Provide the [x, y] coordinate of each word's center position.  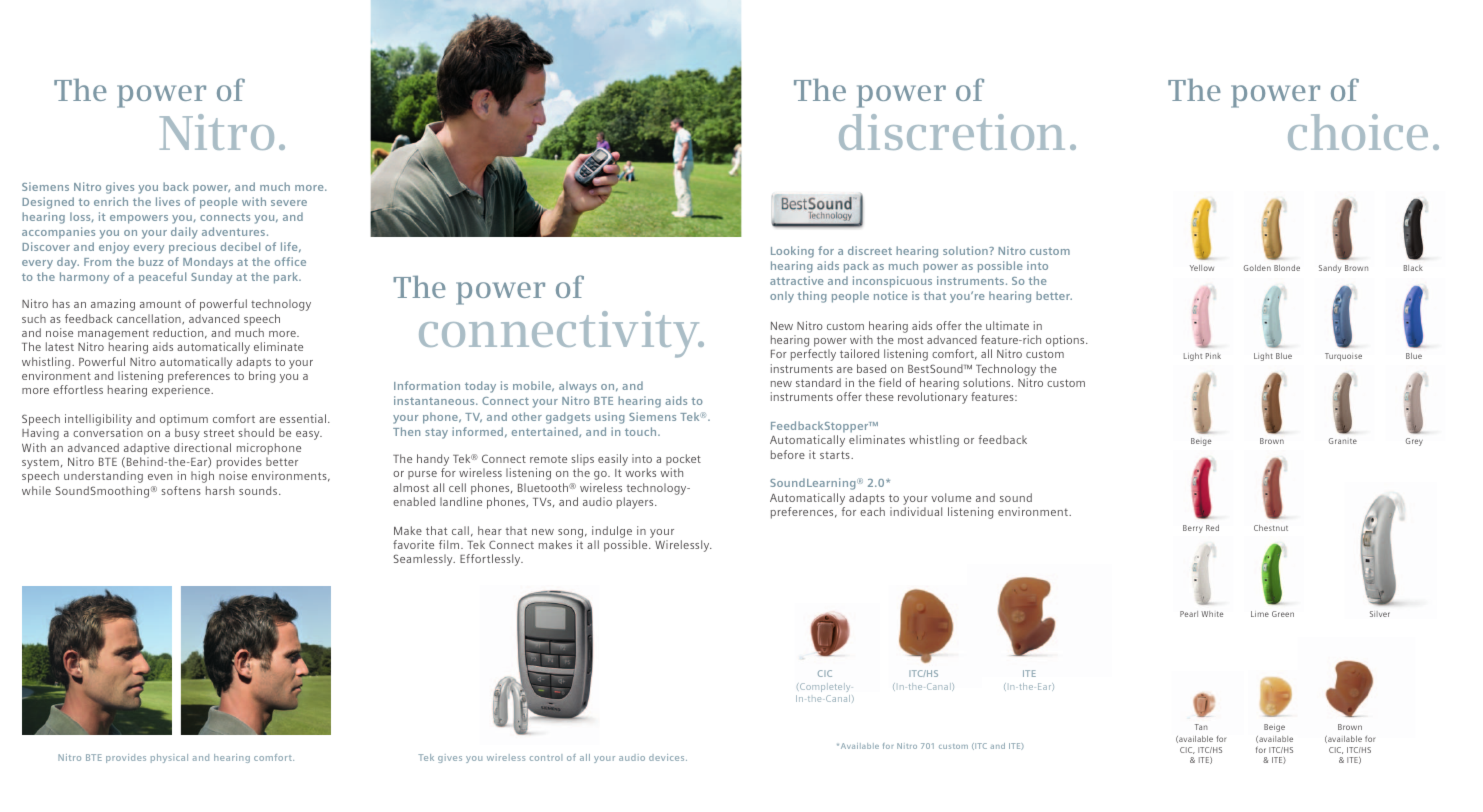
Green [1283, 614]
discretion [952, 132]
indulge [612, 532]
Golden [1257, 268]
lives [168, 201]
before [788, 454]
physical [169, 758]
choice [1358, 132]
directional [202, 447]
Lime [1260, 614]
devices [668, 757]
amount [160, 304]
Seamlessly [424, 560]
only [782, 297]
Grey [1414, 442]
